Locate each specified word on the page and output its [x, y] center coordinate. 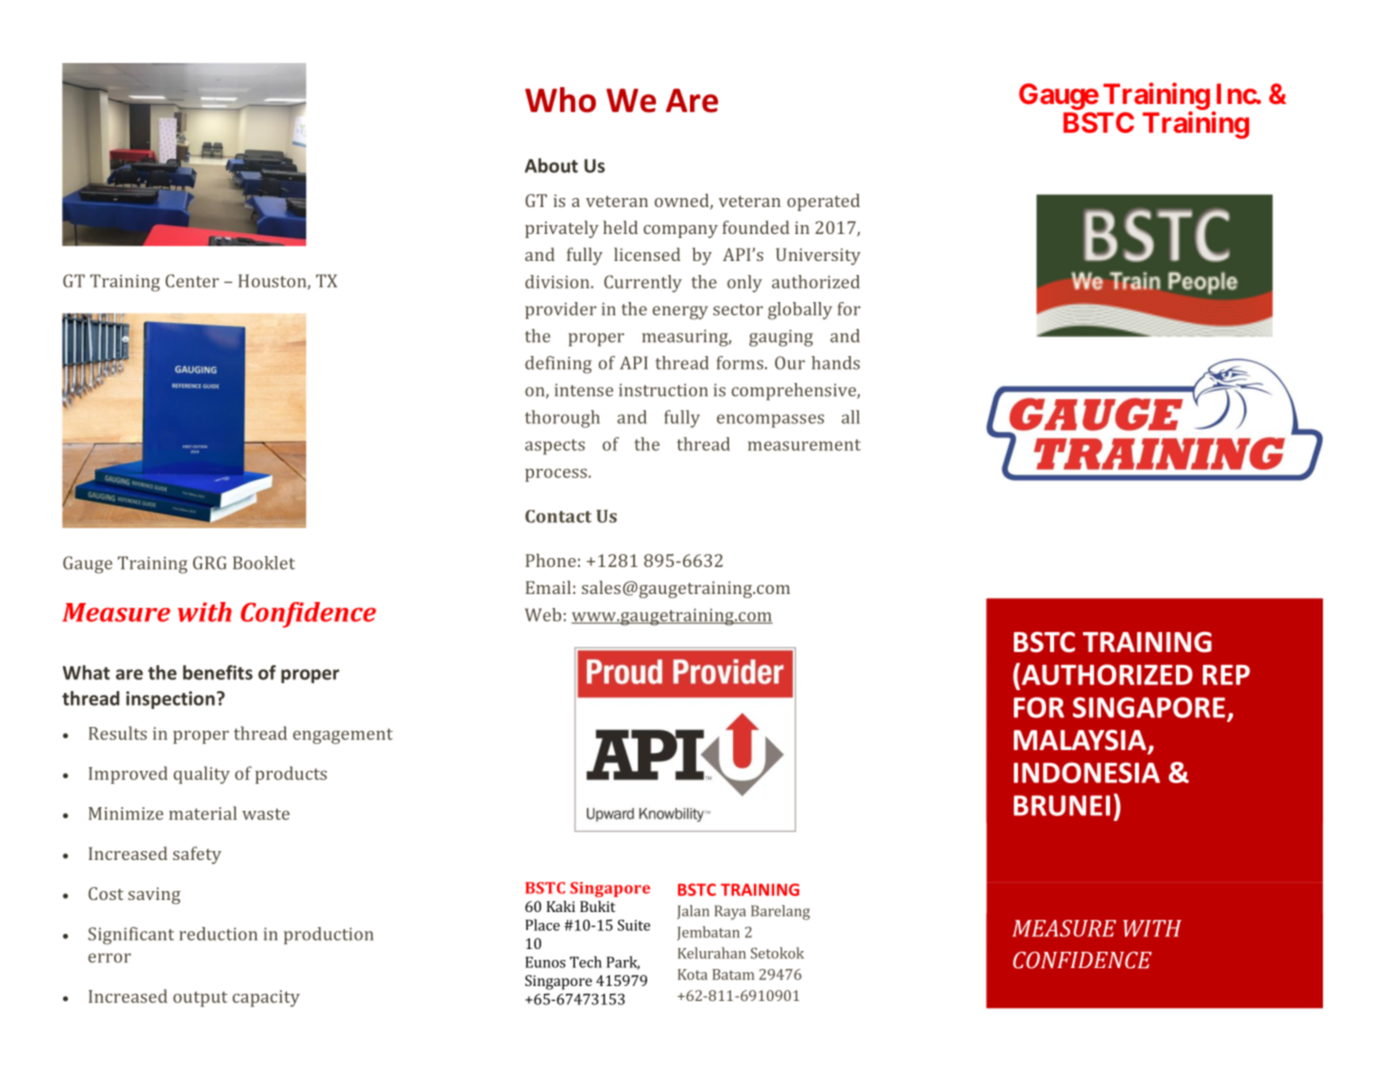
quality [201, 775]
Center [192, 281]
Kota [693, 974]
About [551, 165]
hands [836, 363]
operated [823, 202]
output [200, 999]
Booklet [264, 563]
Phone [551, 560]
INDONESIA [1087, 772]
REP [1226, 675]
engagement [343, 736]
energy [680, 313]
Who [560, 100]
